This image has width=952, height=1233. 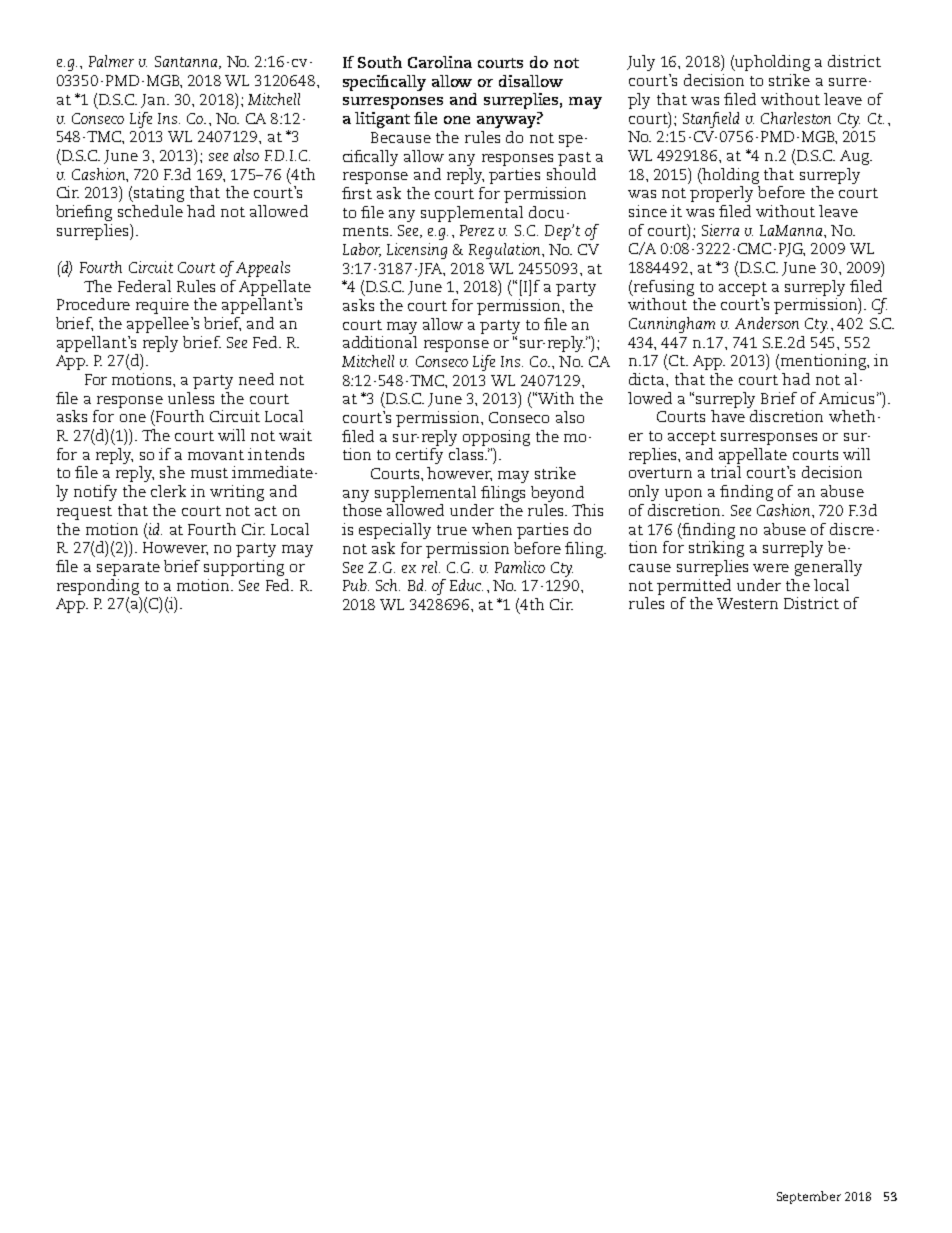 I want to click on responding, so click(x=98, y=587).
